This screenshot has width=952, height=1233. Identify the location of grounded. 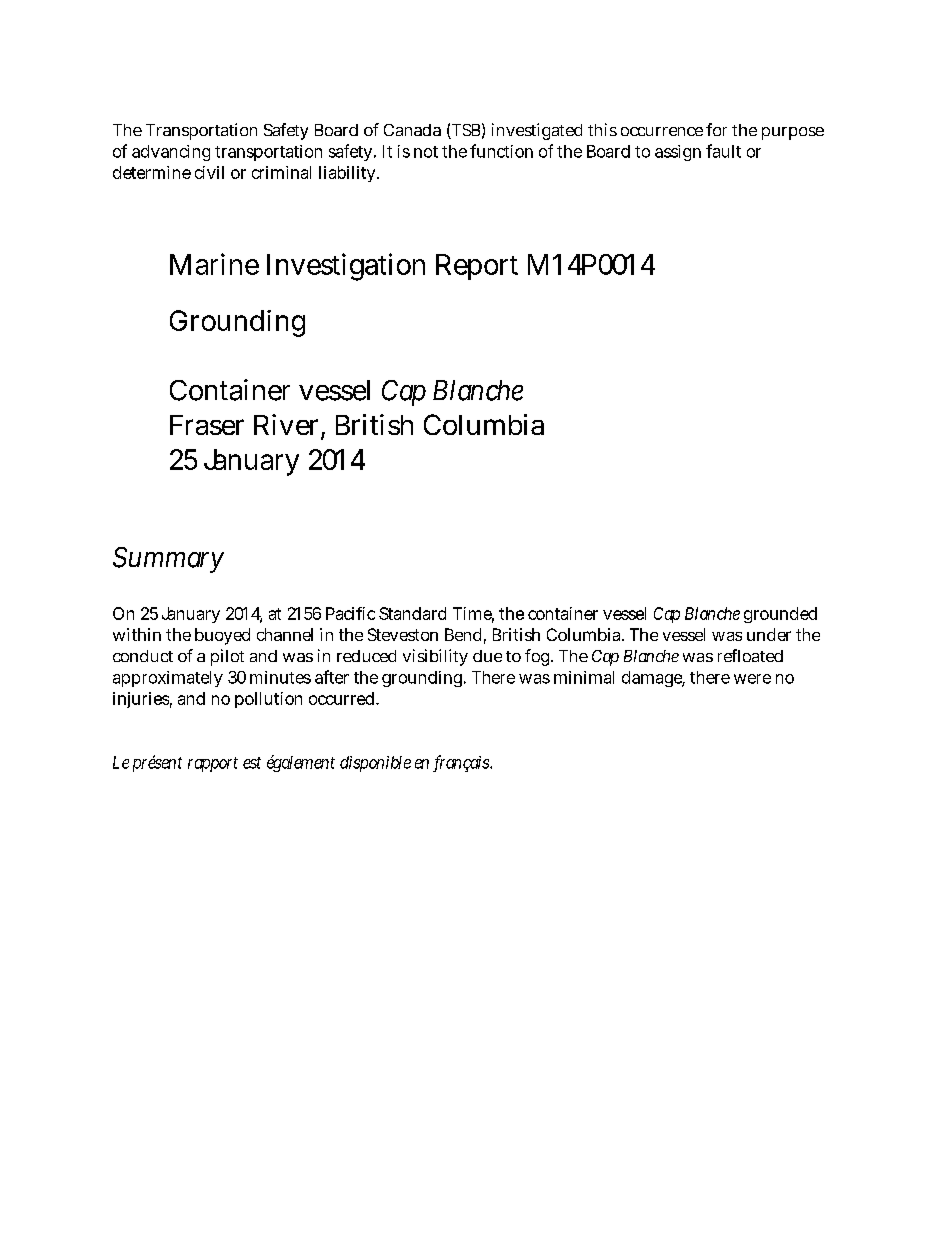
(780, 615).
